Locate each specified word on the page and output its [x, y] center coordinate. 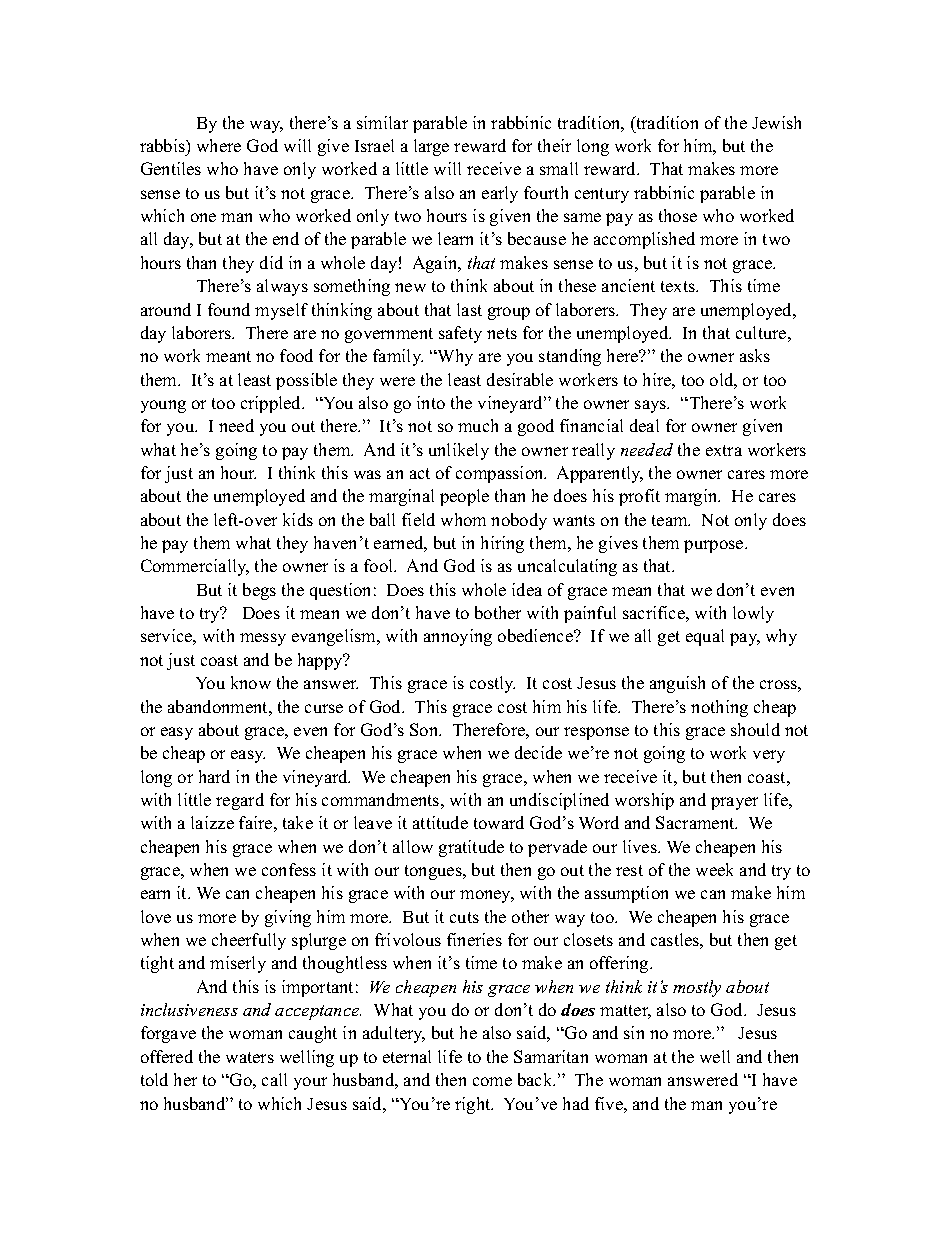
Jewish [776, 122]
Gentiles [171, 168]
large [431, 147]
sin [634, 1032]
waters [250, 1057]
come [492, 1081]
